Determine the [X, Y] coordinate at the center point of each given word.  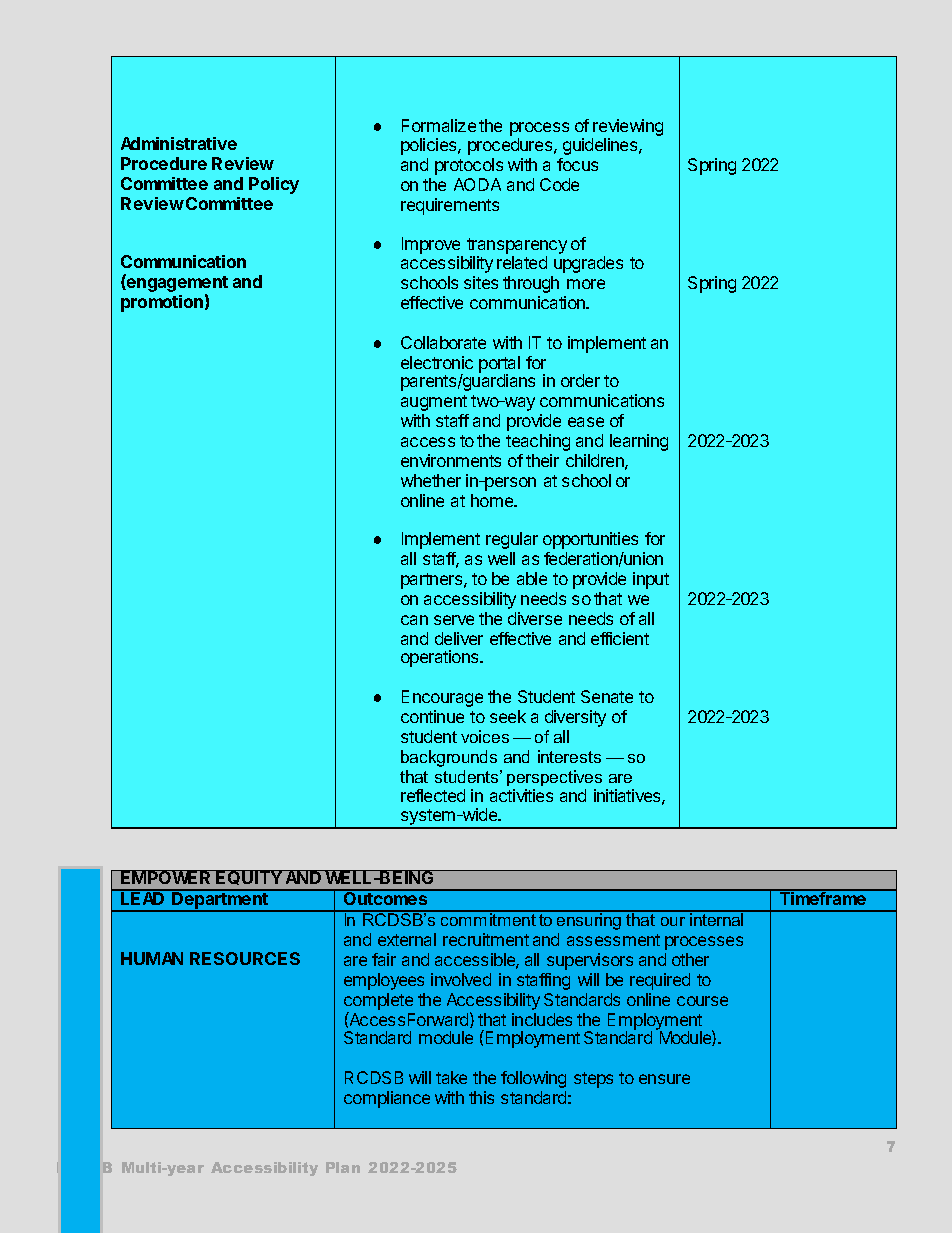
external [407, 939]
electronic [437, 362]
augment [434, 403]
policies [430, 146]
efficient [620, 638]
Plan [343, 1167]
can [414, 620]
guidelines [601, 146]
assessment [613, 940]
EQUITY [250, 877]
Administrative [179, 143]
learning [639, 442]
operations [441, 658]
